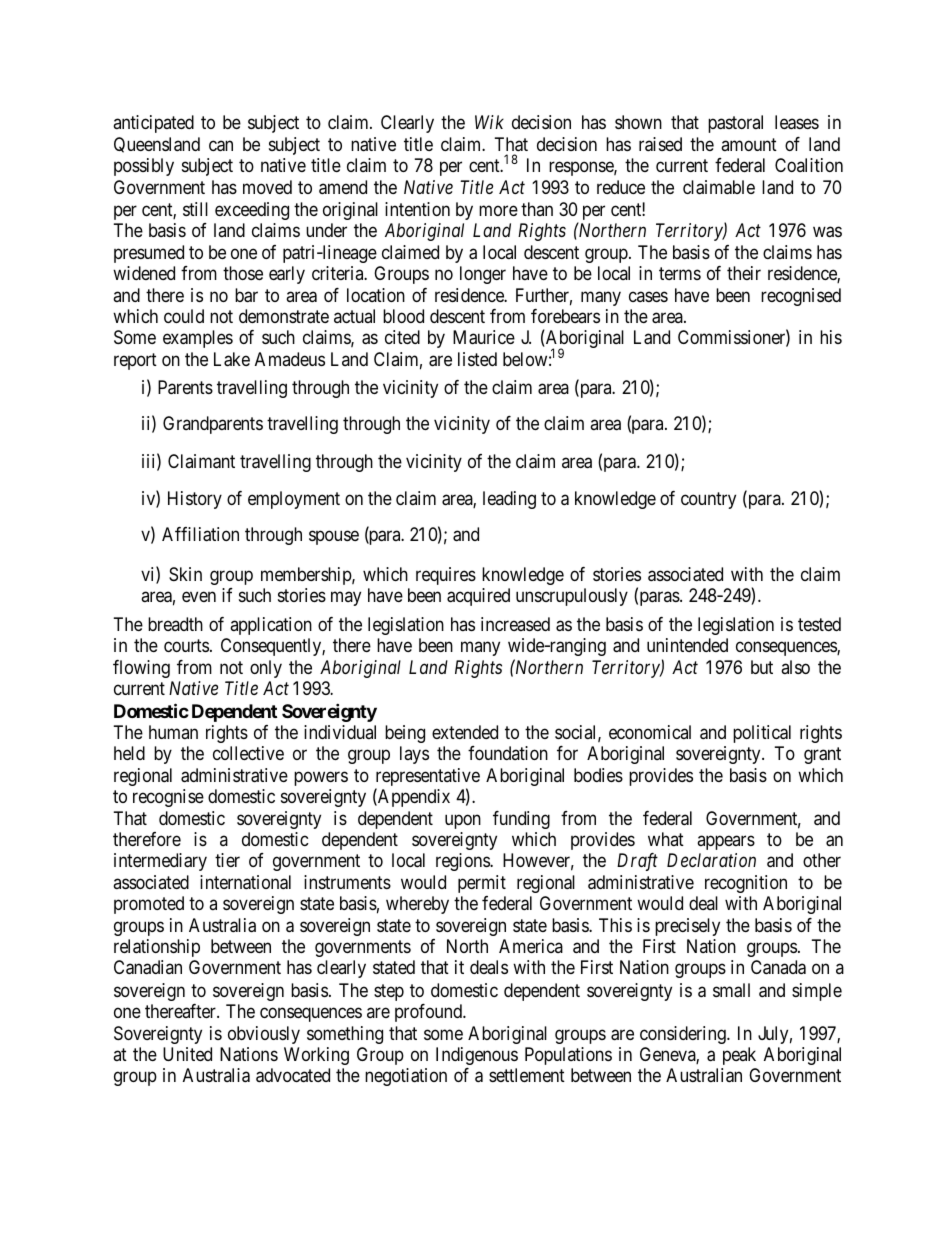 Image resolution: width=952 pixels, height=1233 pixels. What do you see at coordinates (648, 296) in the screenshot?
I see `cases` at bounding box center [648, 296].
